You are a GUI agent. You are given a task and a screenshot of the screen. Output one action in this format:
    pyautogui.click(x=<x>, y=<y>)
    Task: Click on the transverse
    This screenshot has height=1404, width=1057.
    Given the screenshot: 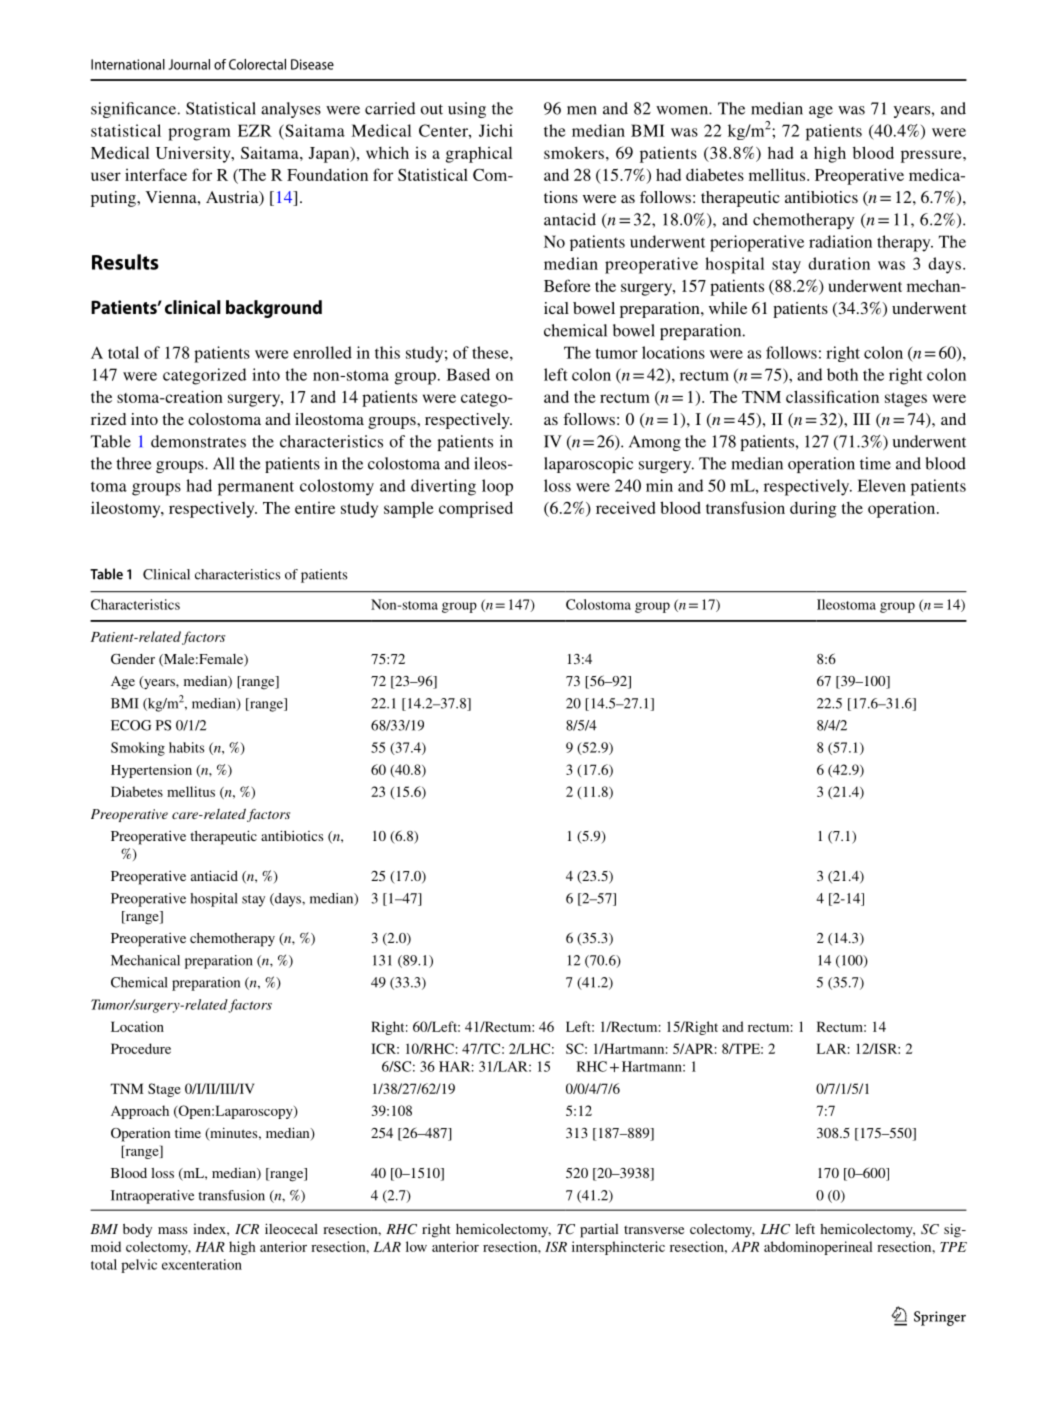 What is the action you would take?
    pyautogui.click(x=654, y=1229)
